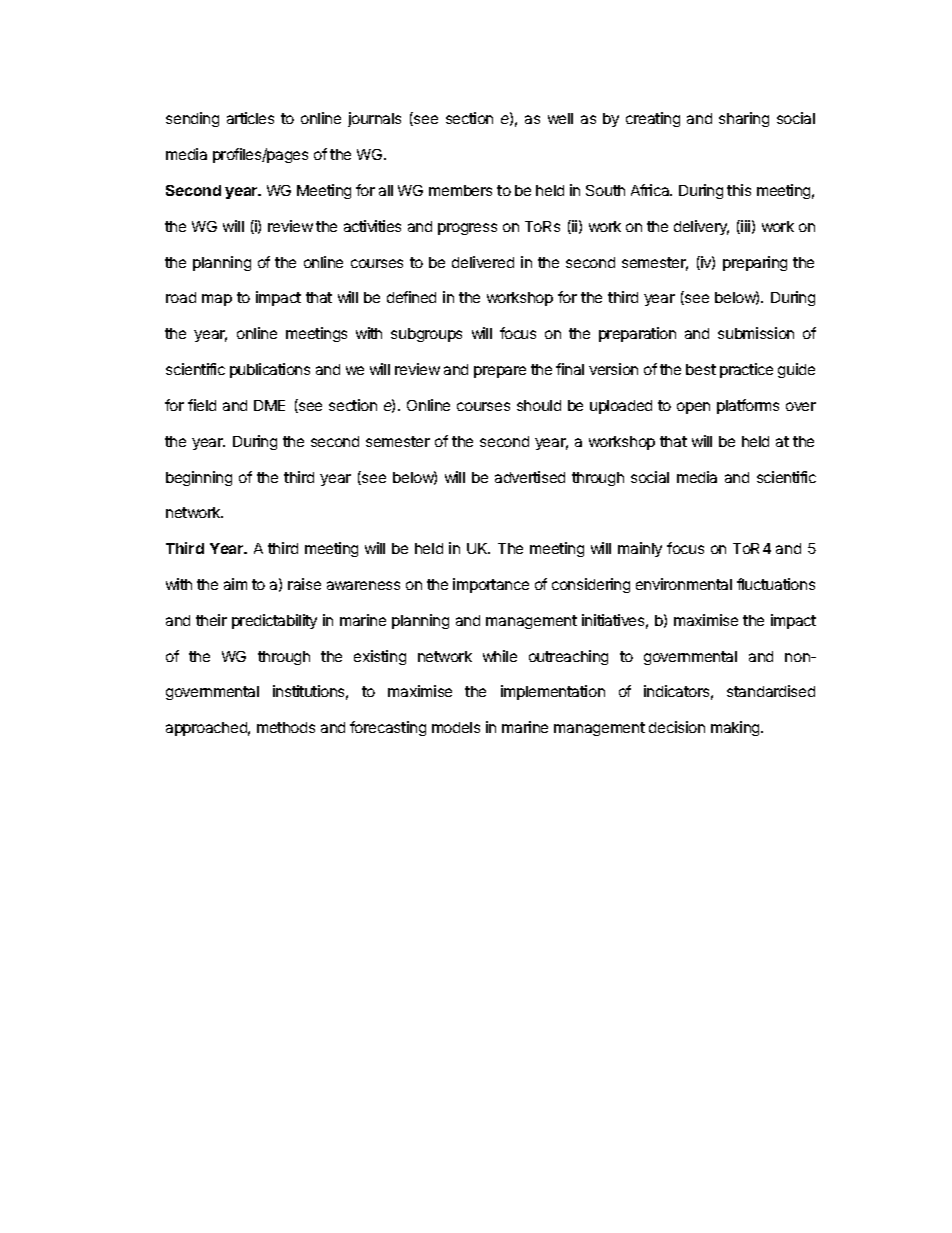 The width and height of the screenshot is (952, 1233). Describe the element at coordinates (744, 119) in the screenshot. I see `sharing` at that location.
